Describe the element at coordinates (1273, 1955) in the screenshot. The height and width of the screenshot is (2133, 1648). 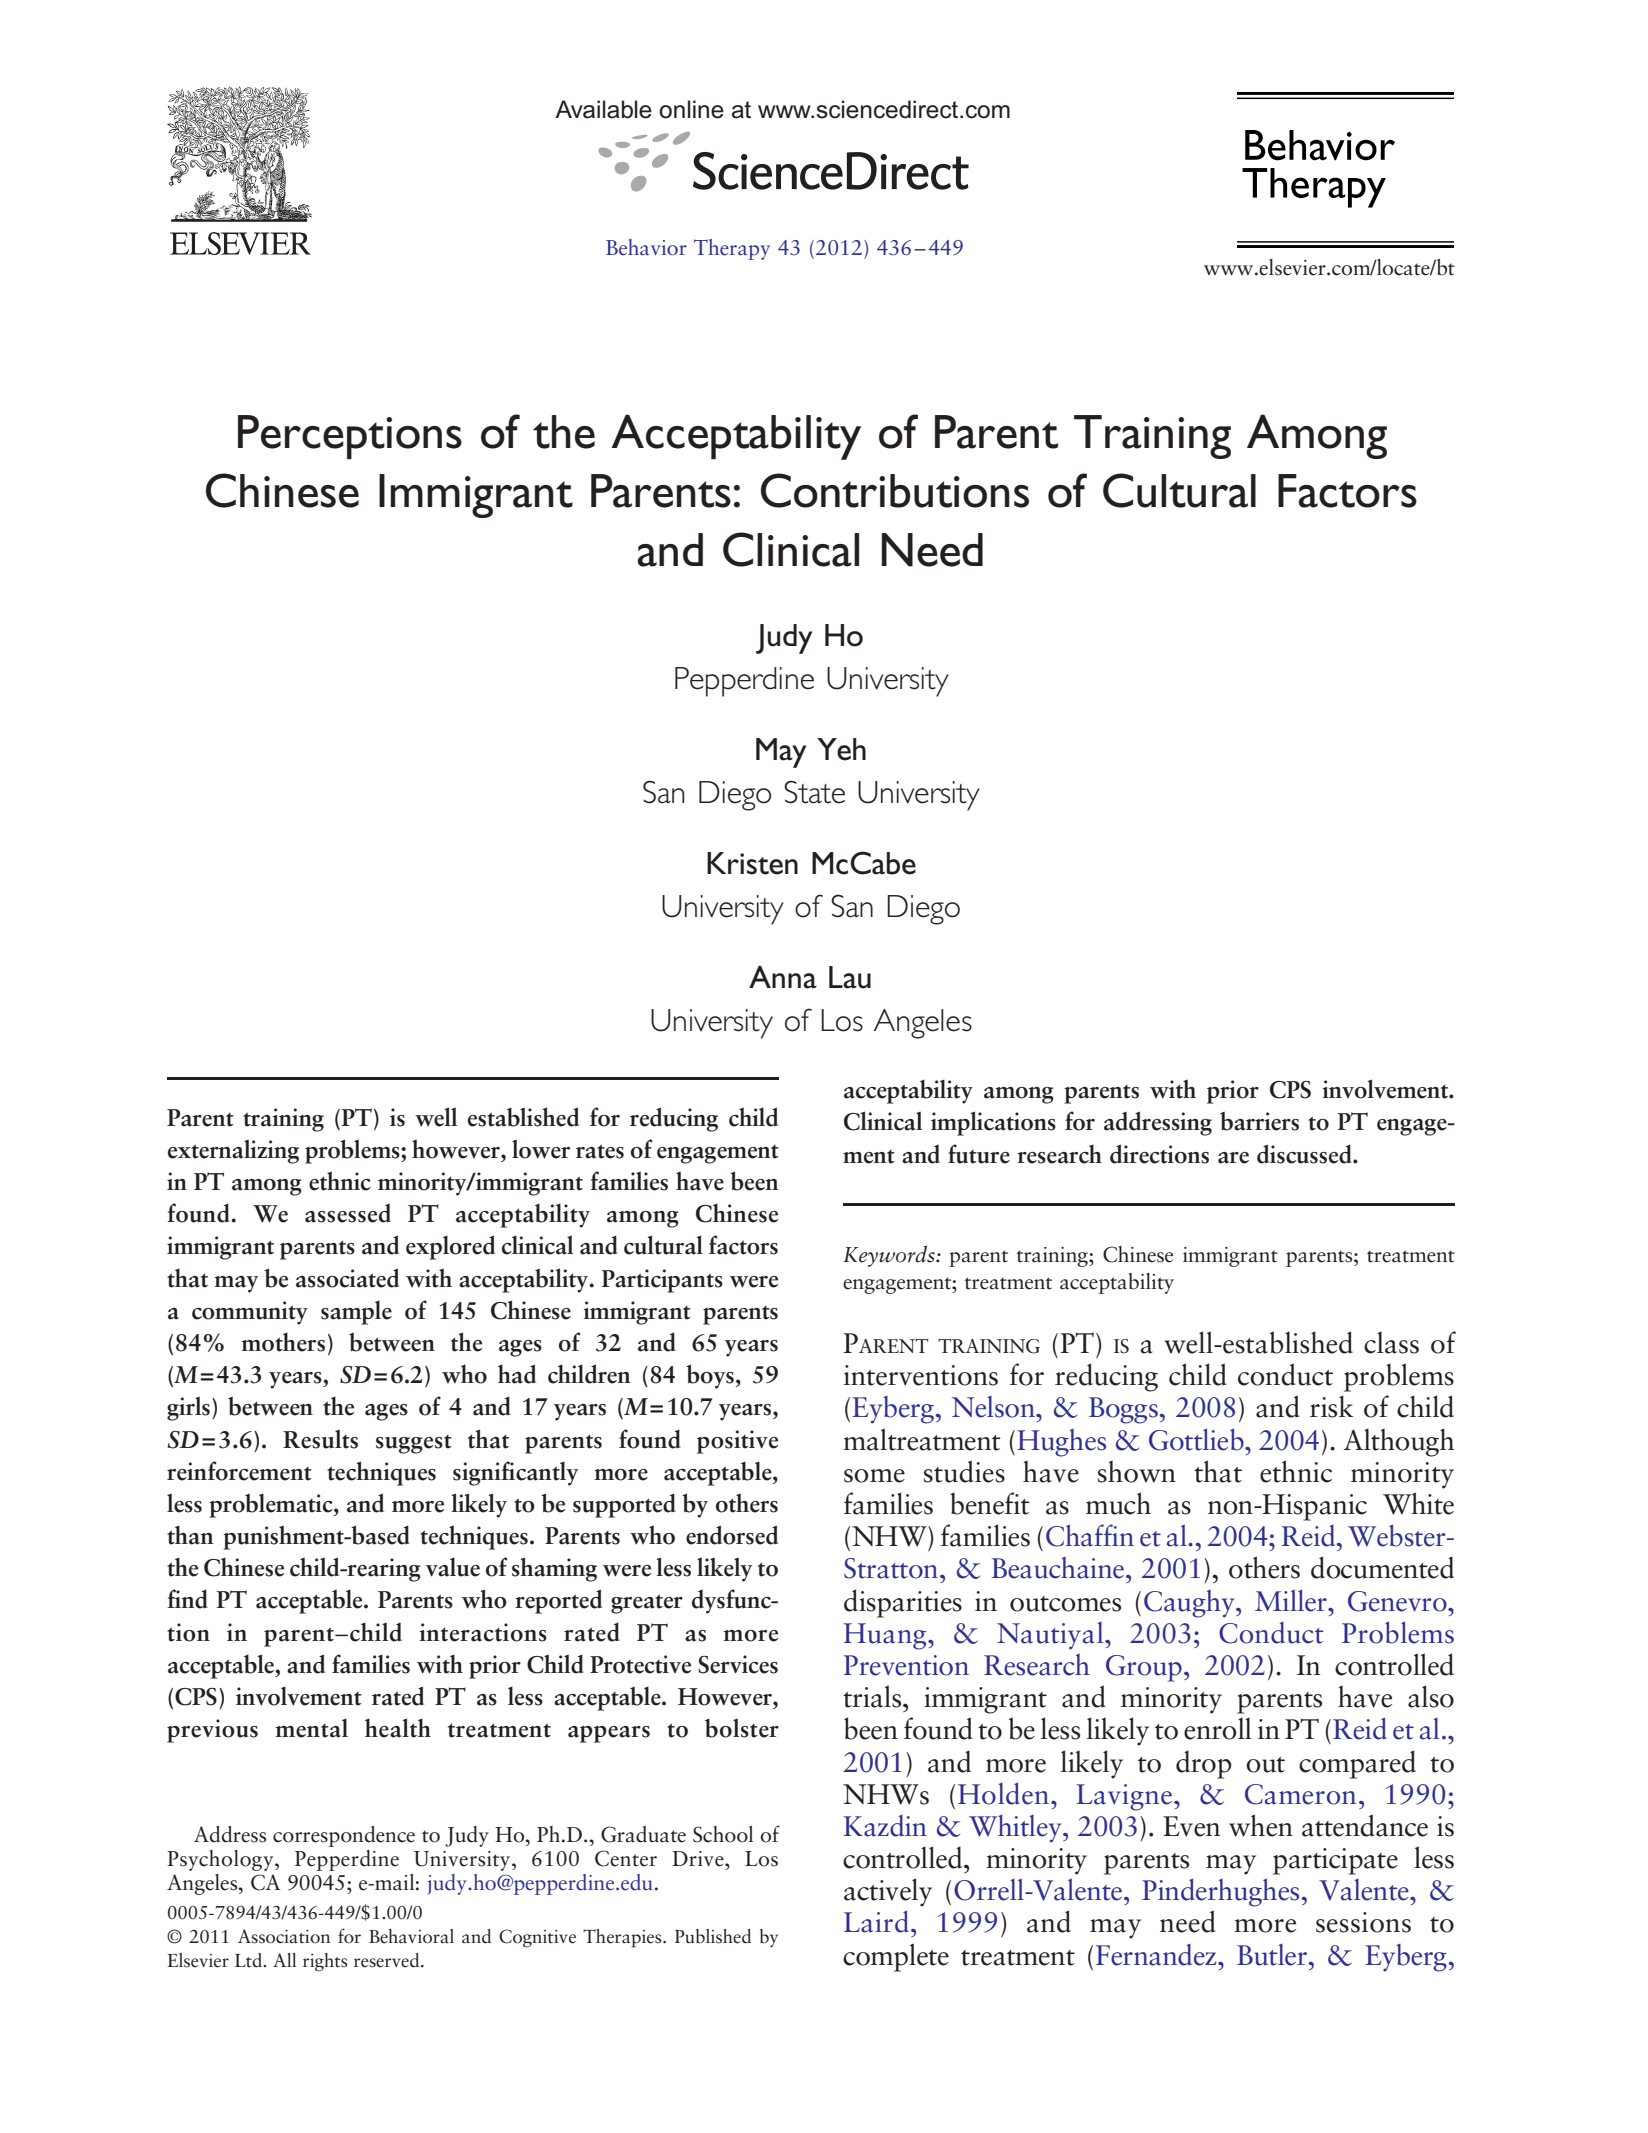
I see `Butler` at that location.
